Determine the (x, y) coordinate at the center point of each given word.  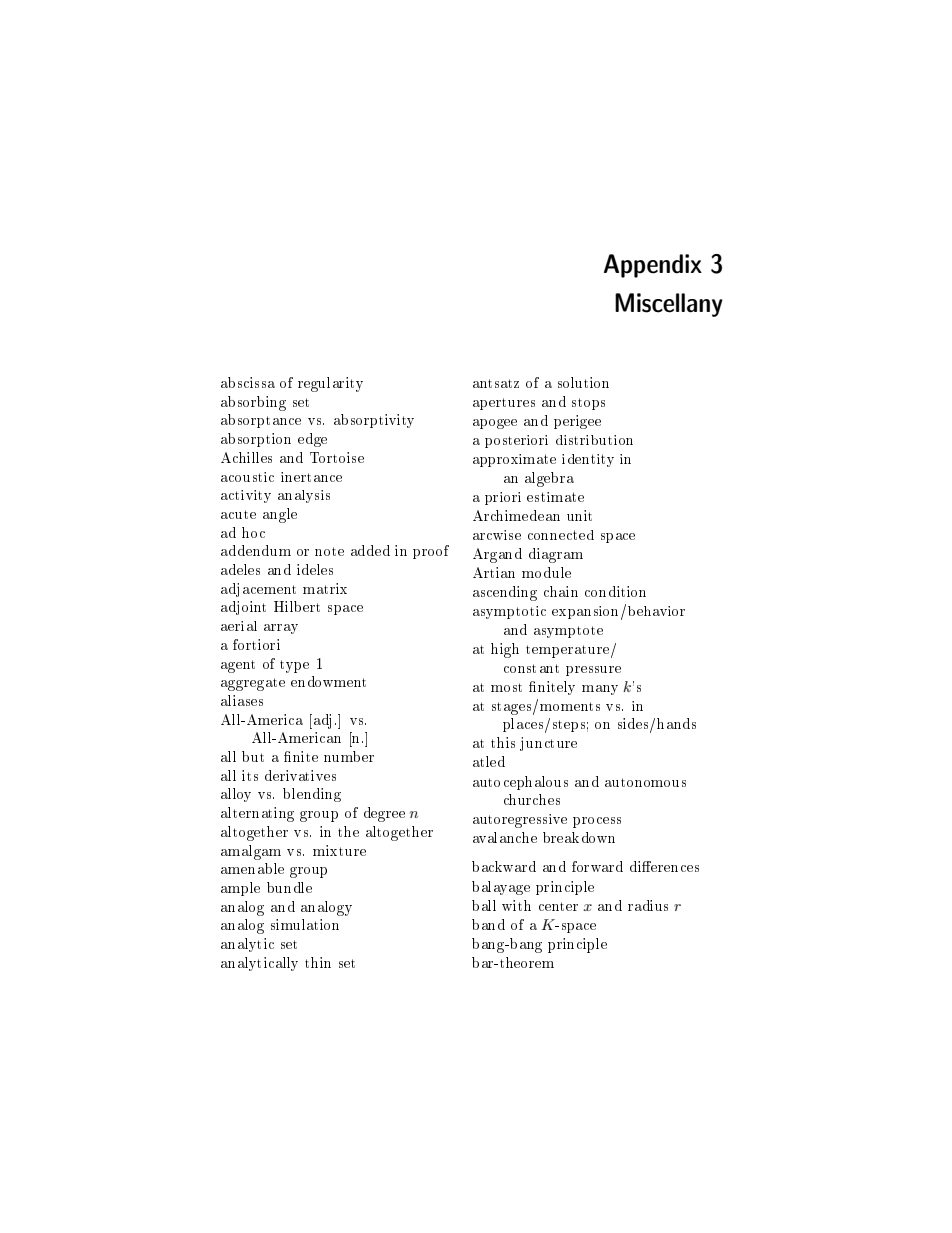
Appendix (653, 266)
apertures (504, 404)
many (600, 690)
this (503, 742)
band (488, 924)
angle (280, 515)
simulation (305, 924)
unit (579, 515)
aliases (242, 700)
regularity (330, 384)
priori (503, 498)
